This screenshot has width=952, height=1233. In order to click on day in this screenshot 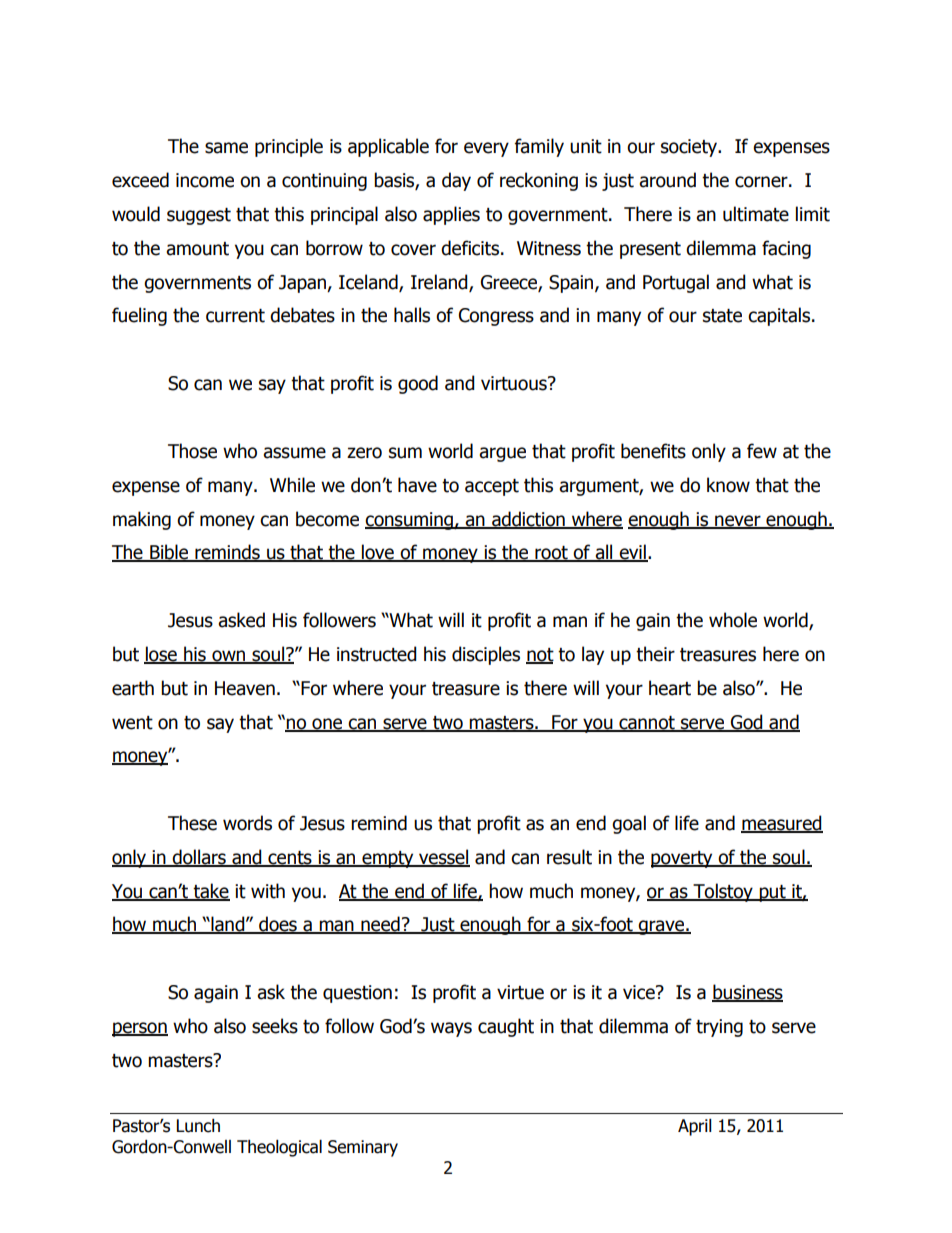, I will do `click(456, 181)`.
